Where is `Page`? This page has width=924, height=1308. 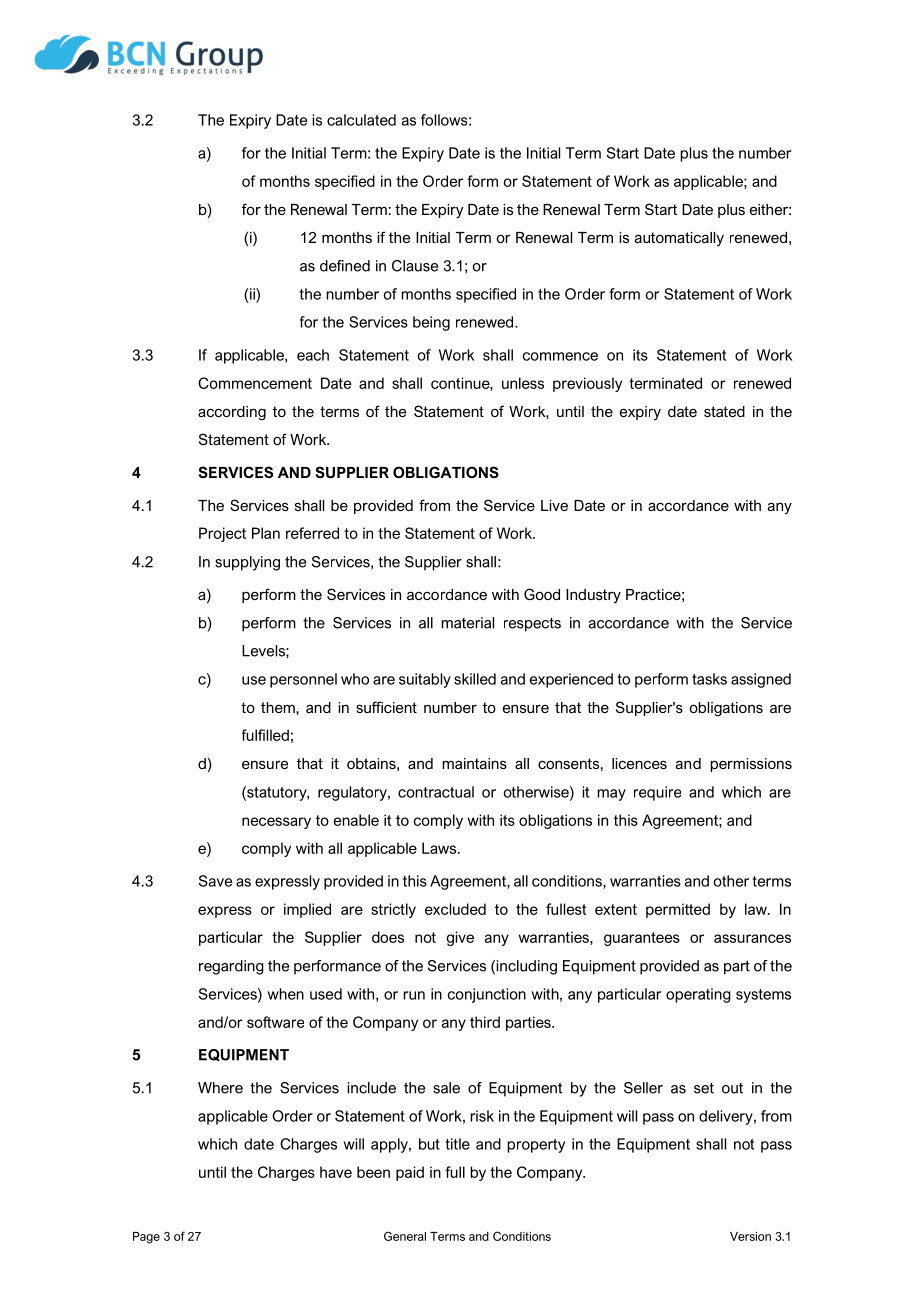
Page is located at coordinates (146, 1238).
